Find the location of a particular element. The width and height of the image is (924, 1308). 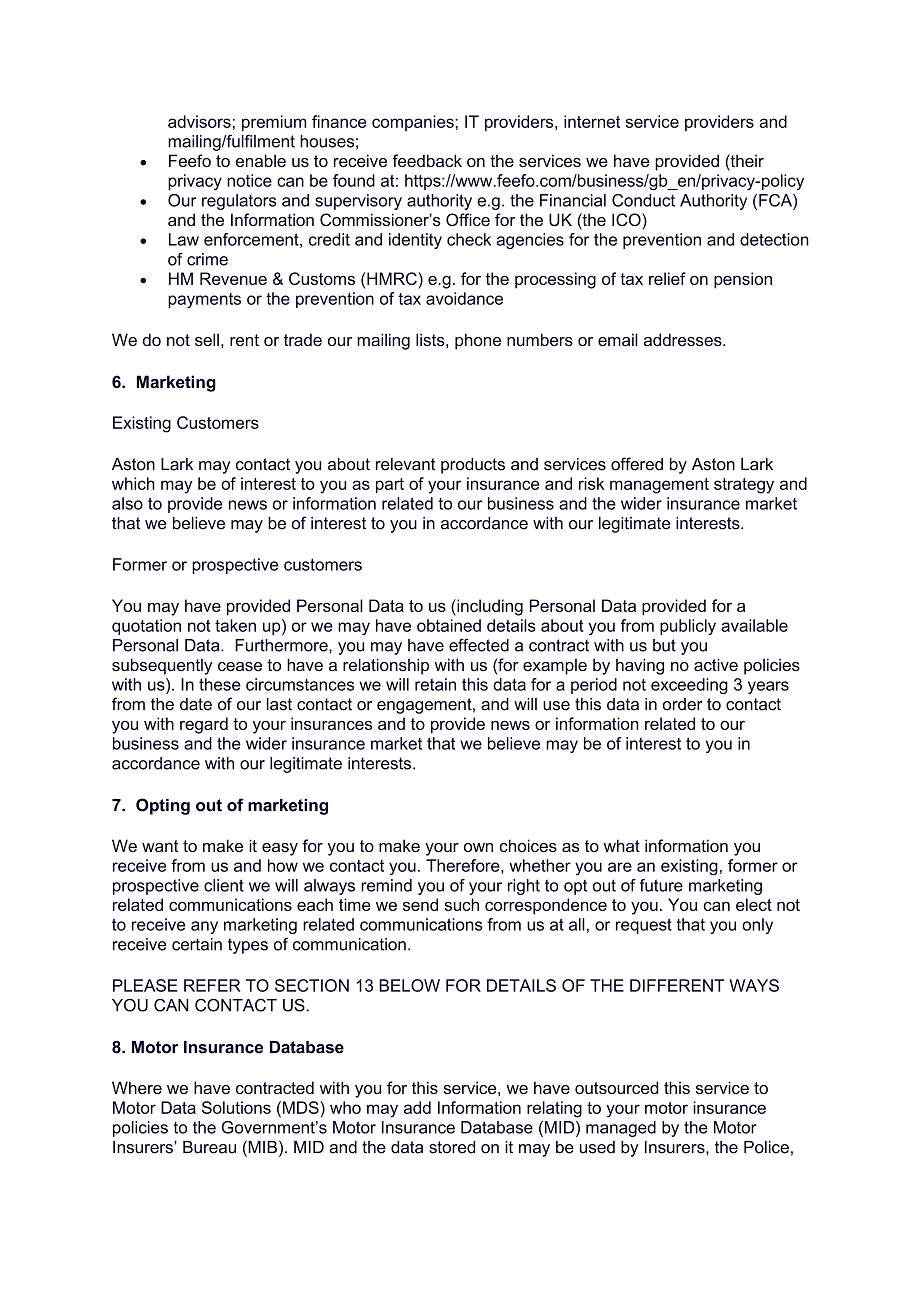

Solutions is located at coordinates (236, 1107).
